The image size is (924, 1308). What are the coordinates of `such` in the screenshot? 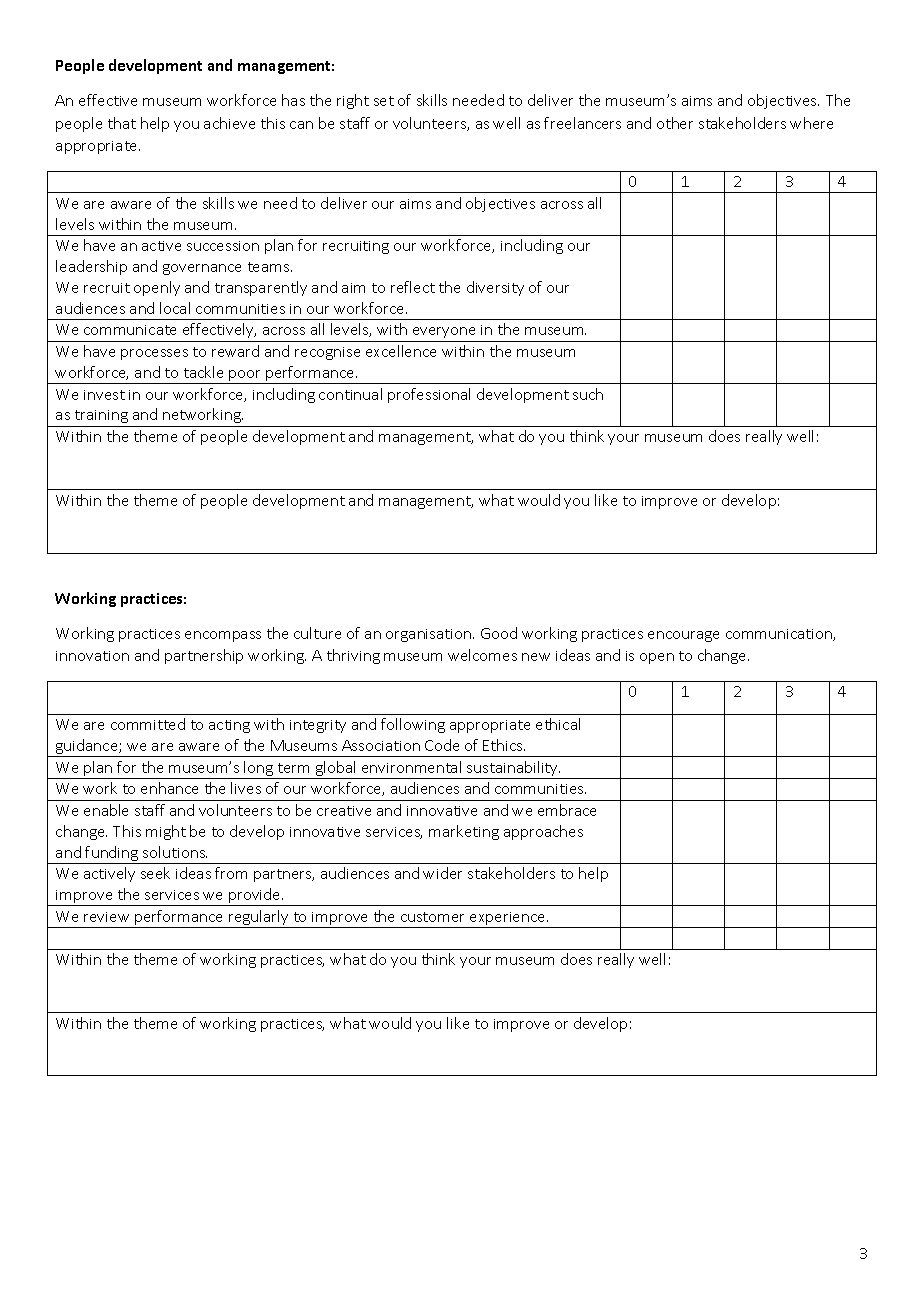 It's located at (588, 394).
